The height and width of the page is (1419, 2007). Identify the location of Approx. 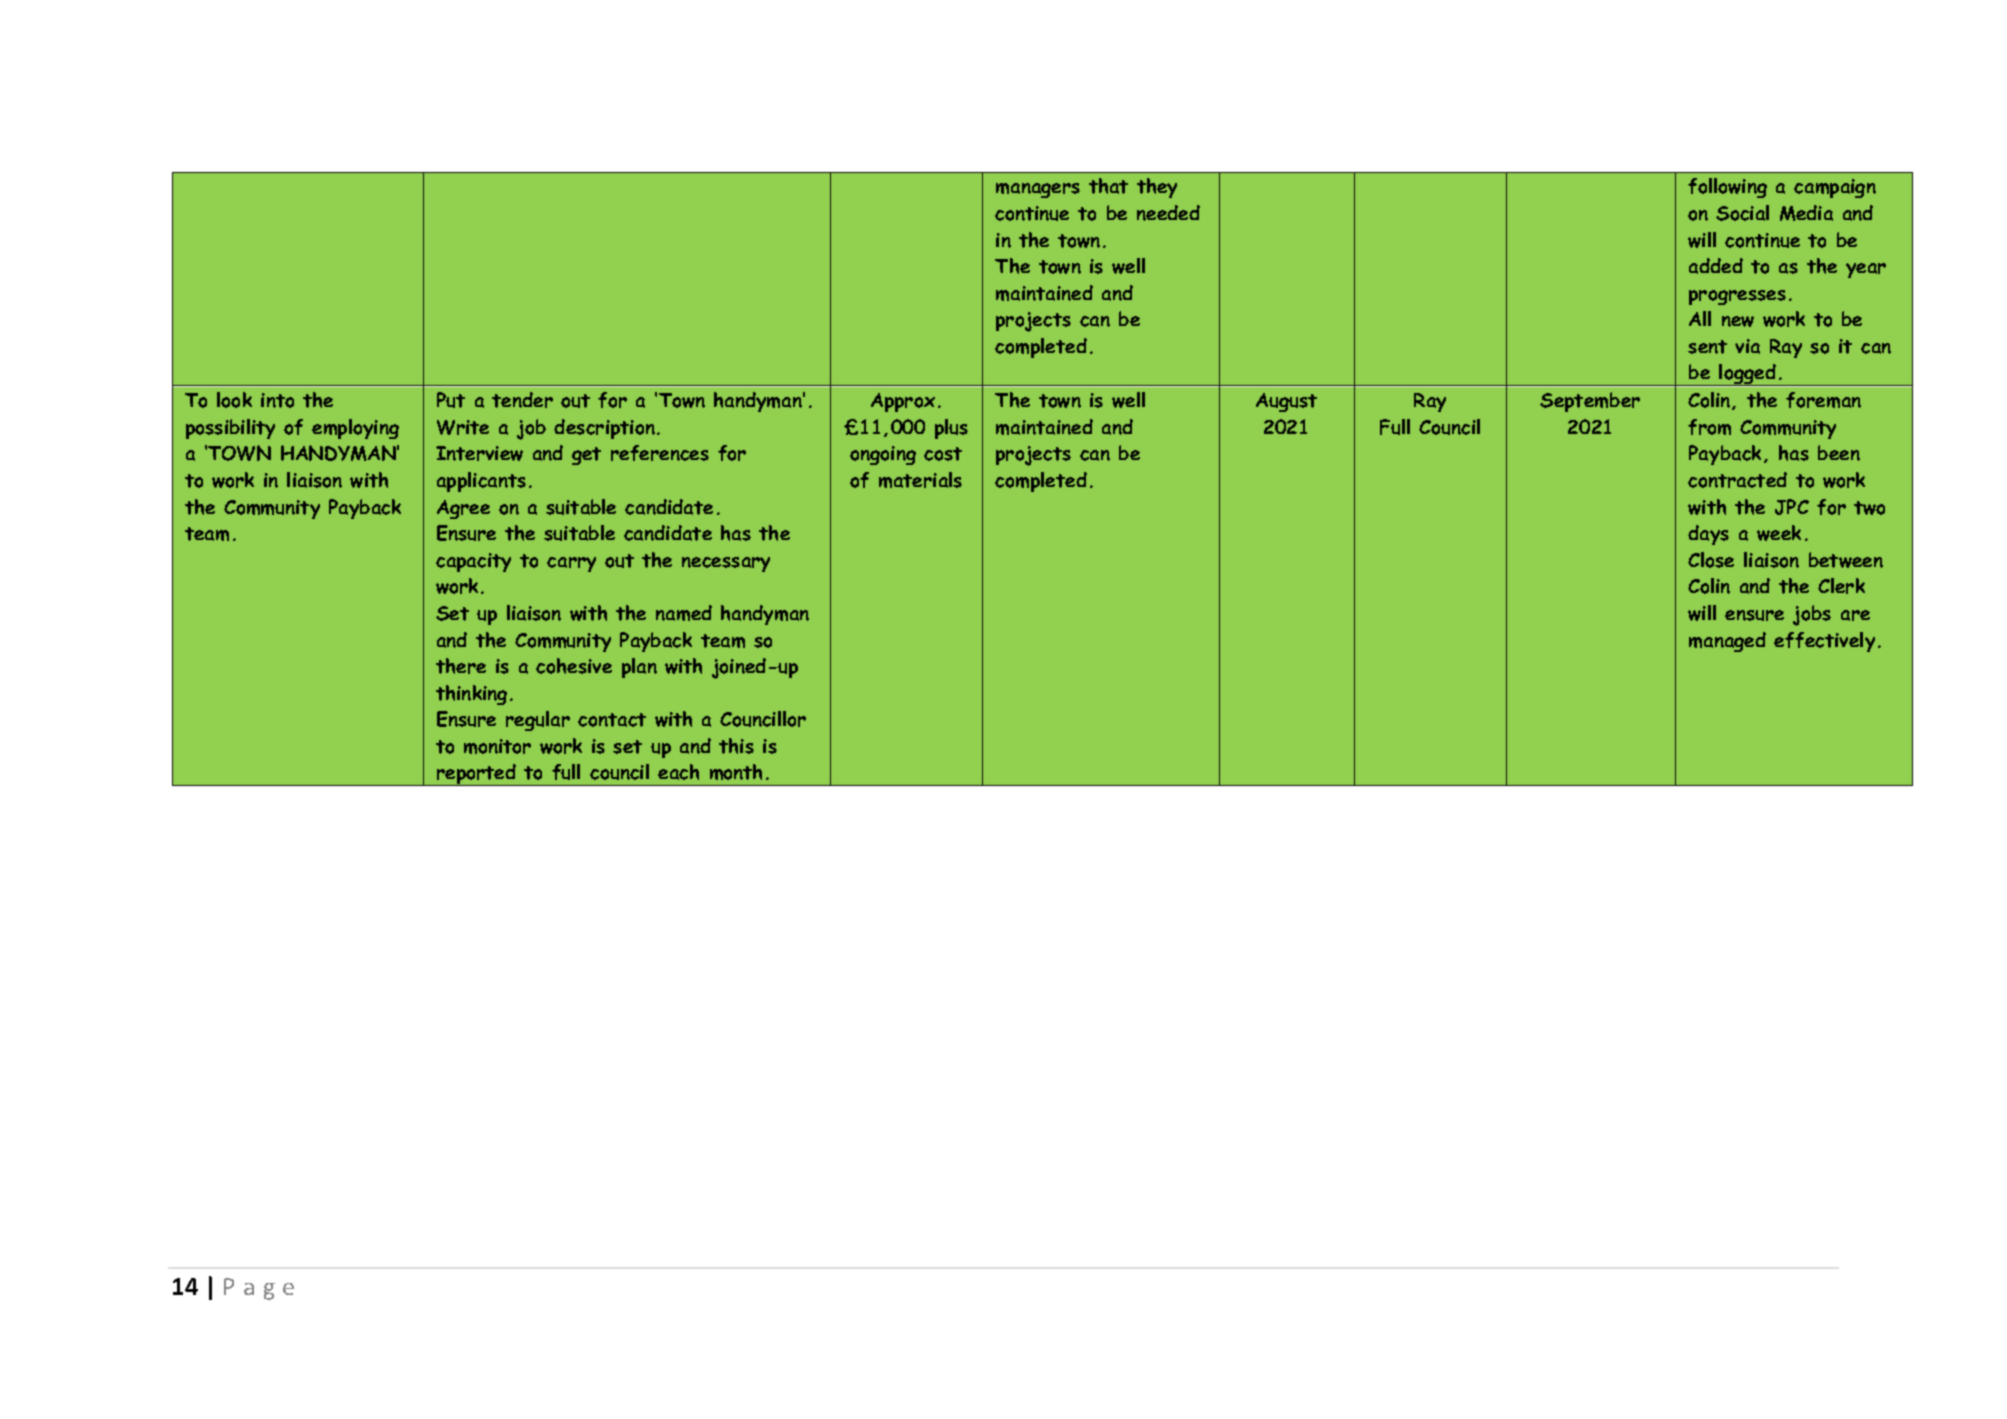
(903, 402).
